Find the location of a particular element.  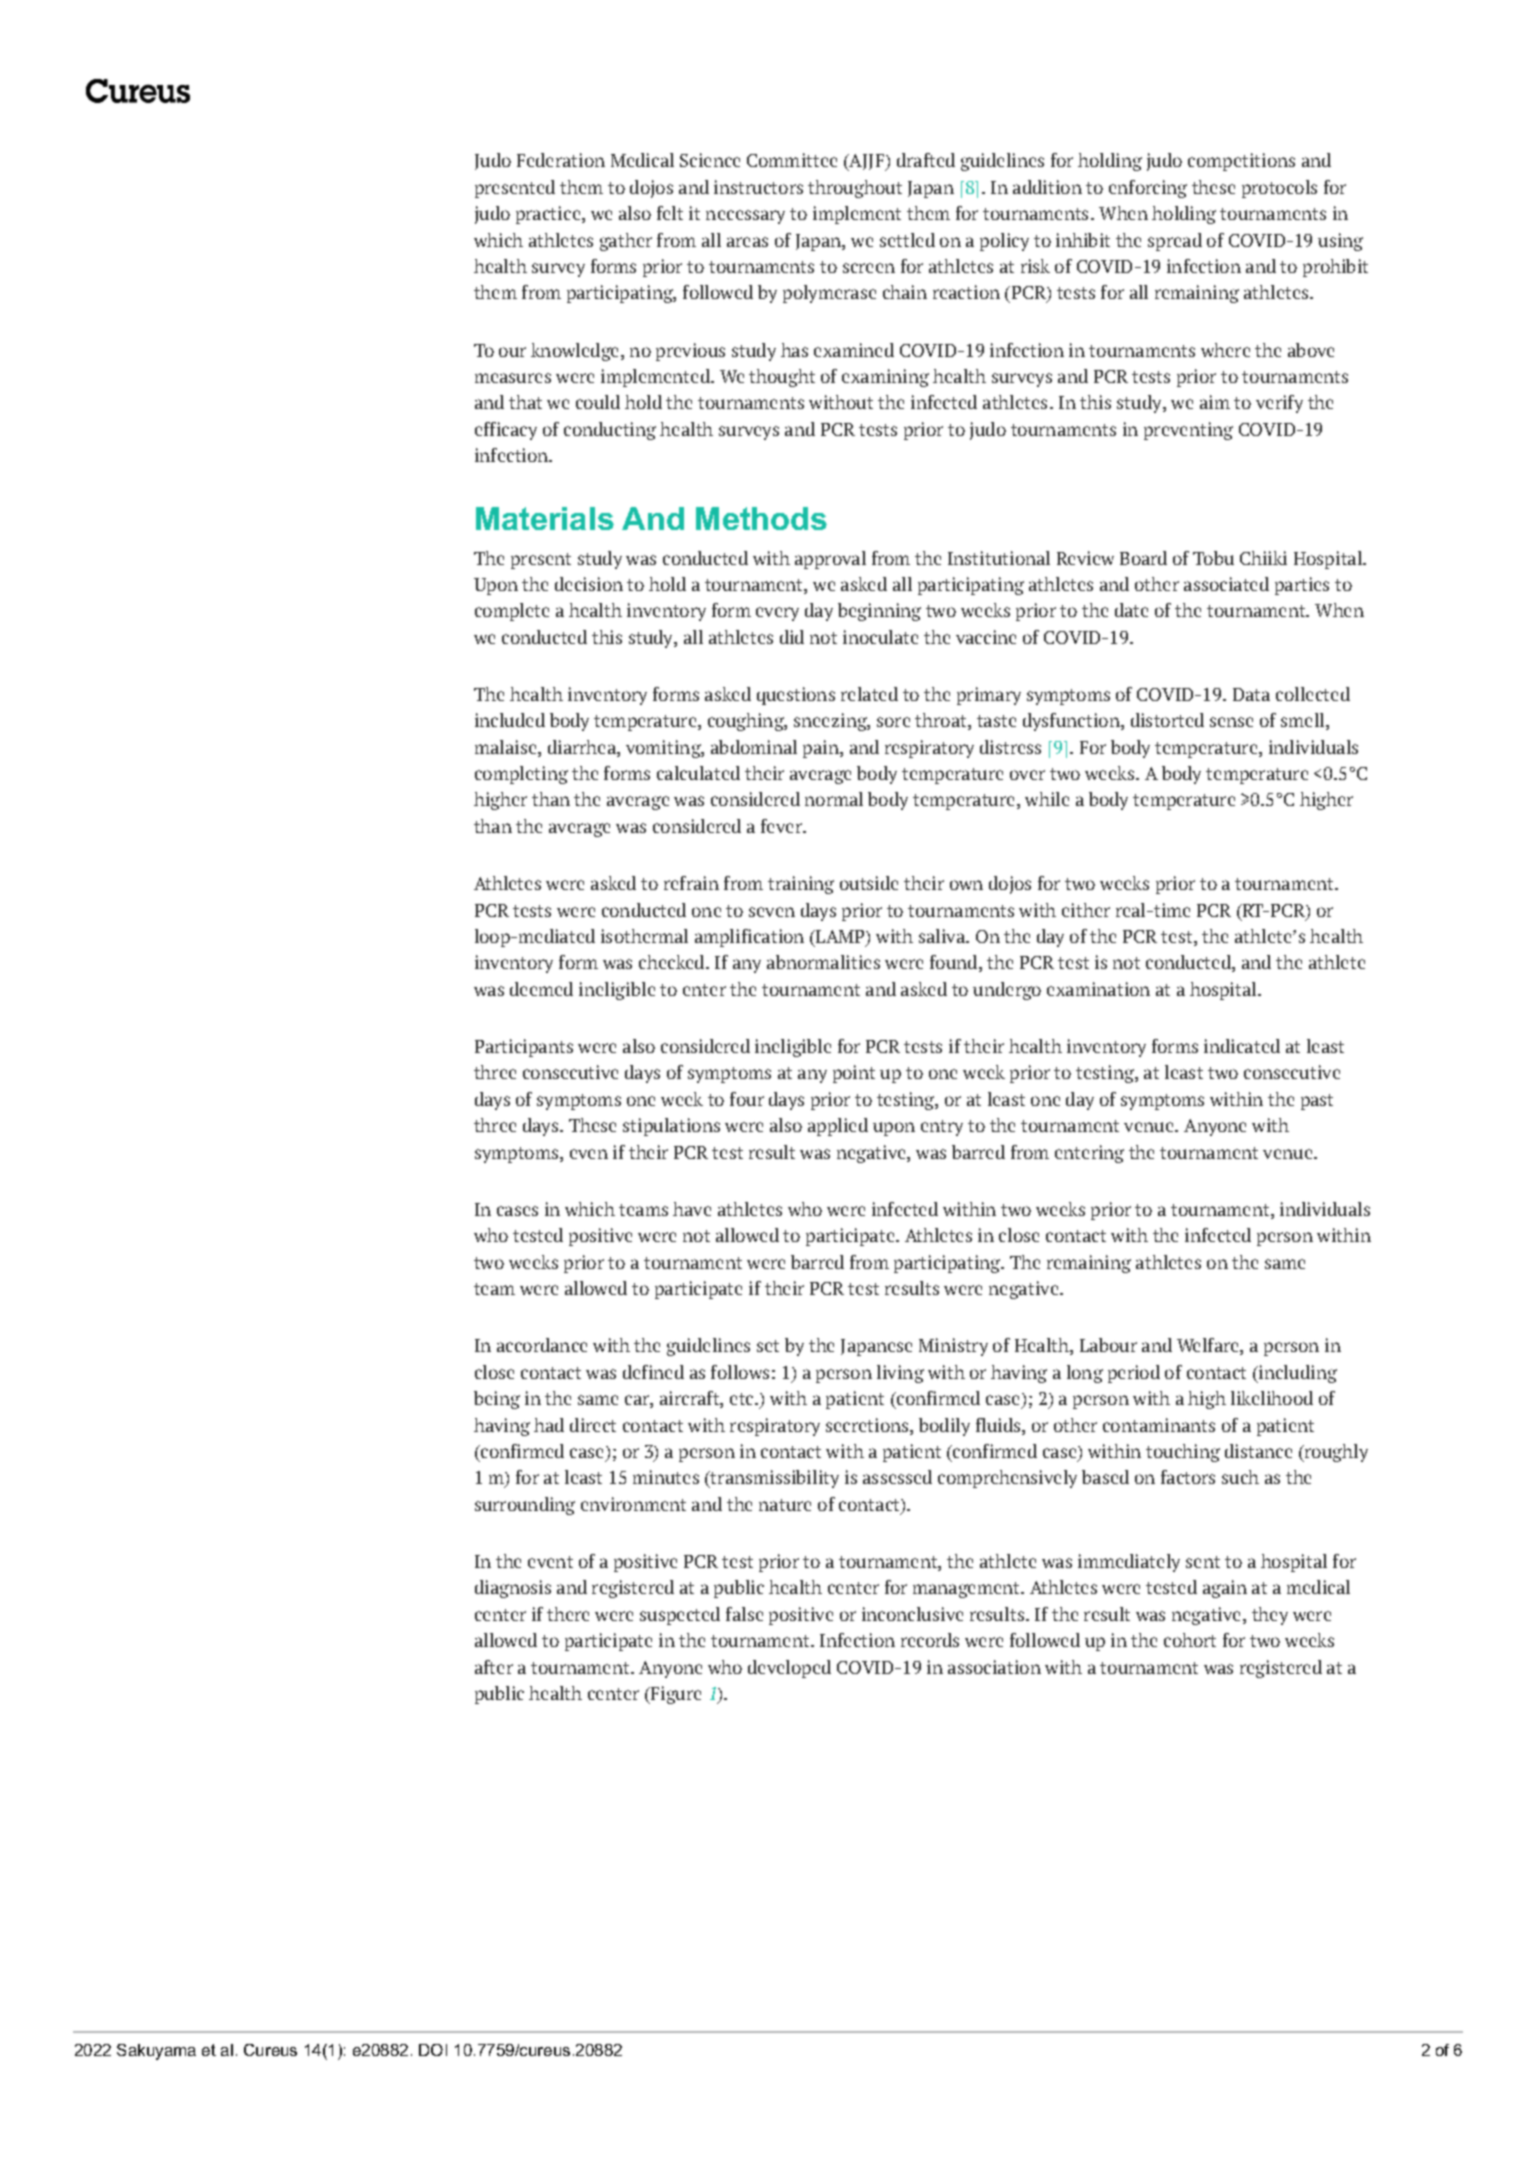

had is located at coordinates (549, 1425).
